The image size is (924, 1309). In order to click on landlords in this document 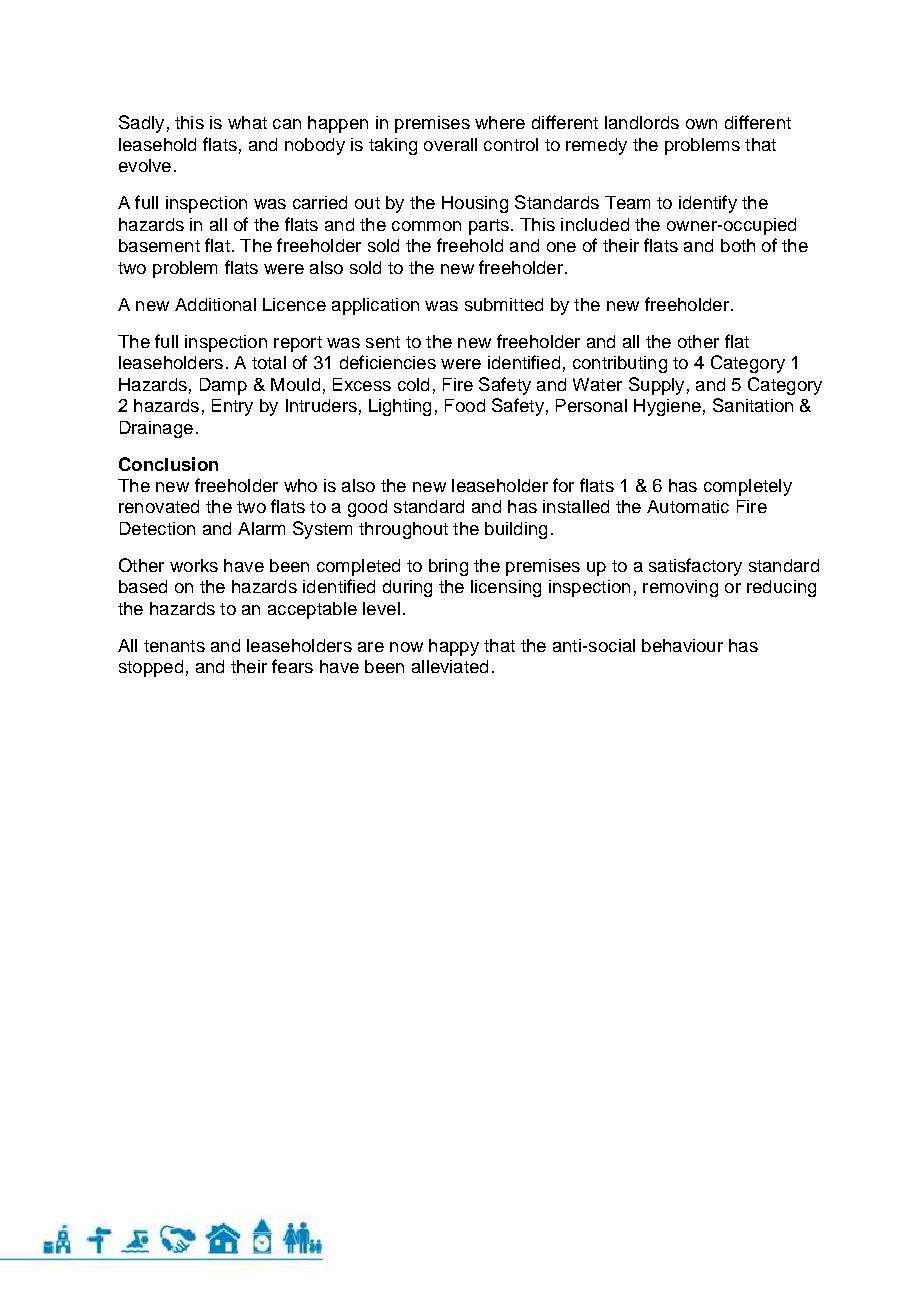, I will do `click(642, 122)`.
